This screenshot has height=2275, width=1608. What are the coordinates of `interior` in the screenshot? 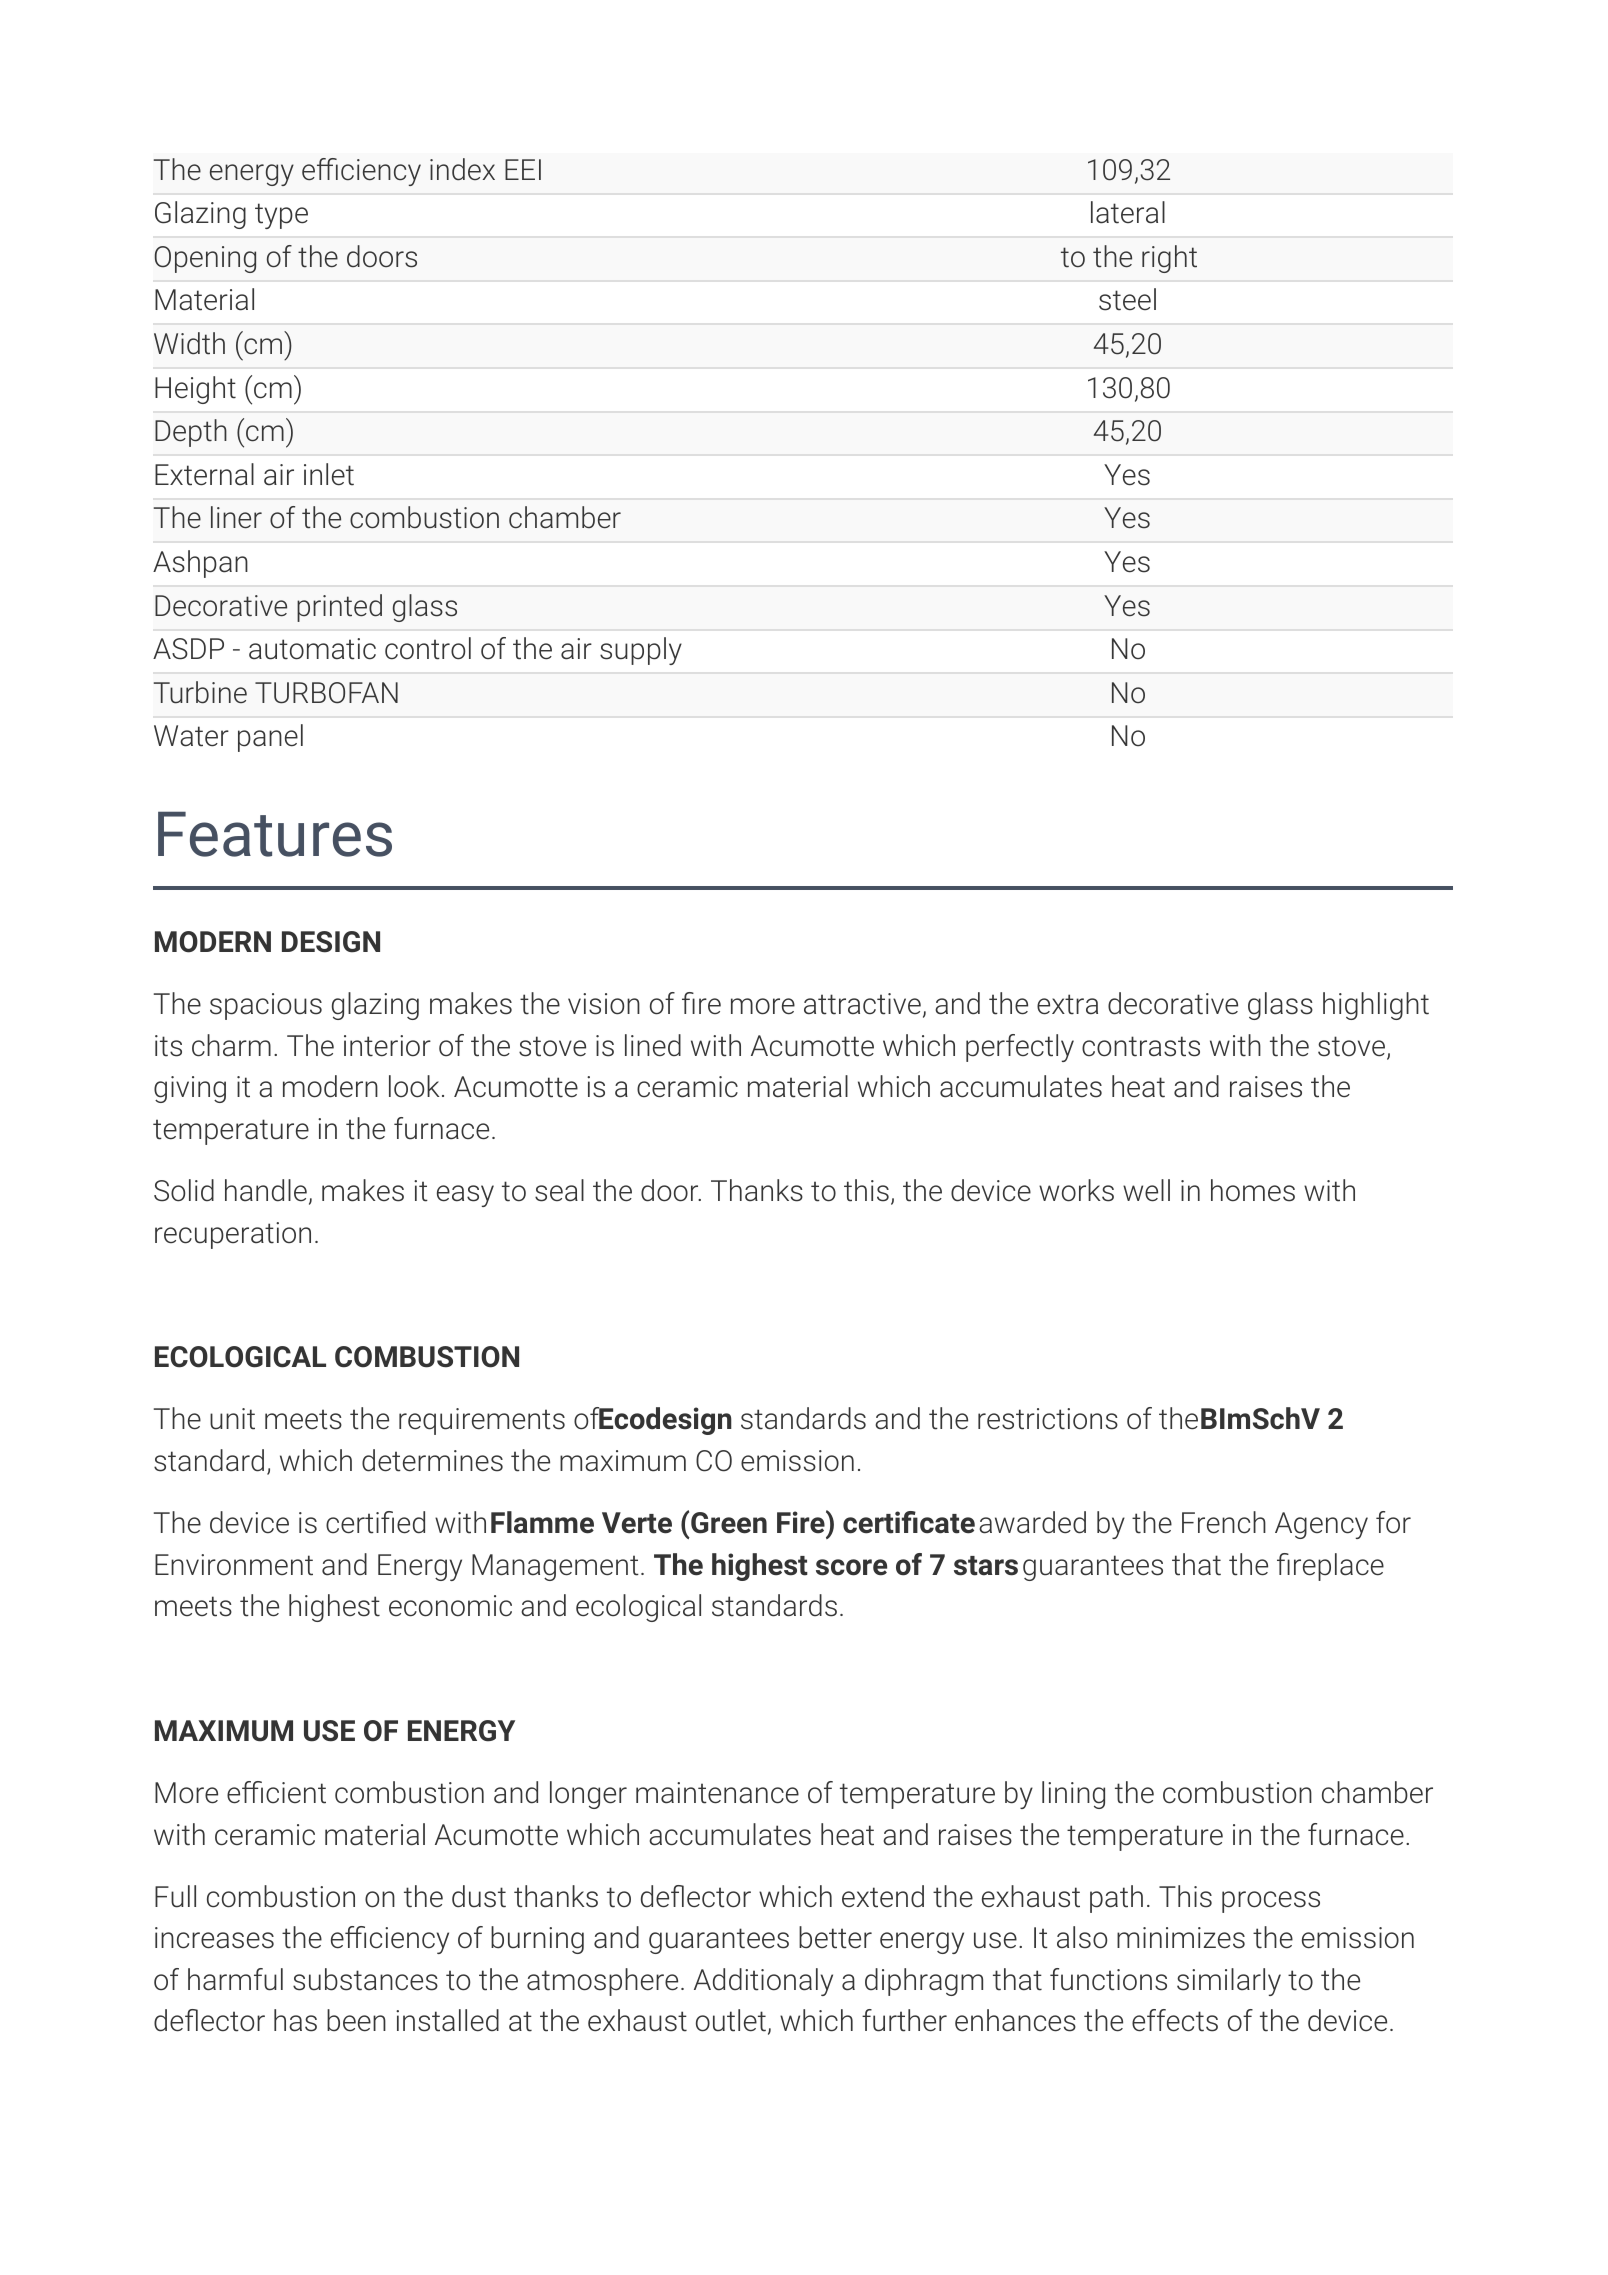 It's located at (387, 1046).
